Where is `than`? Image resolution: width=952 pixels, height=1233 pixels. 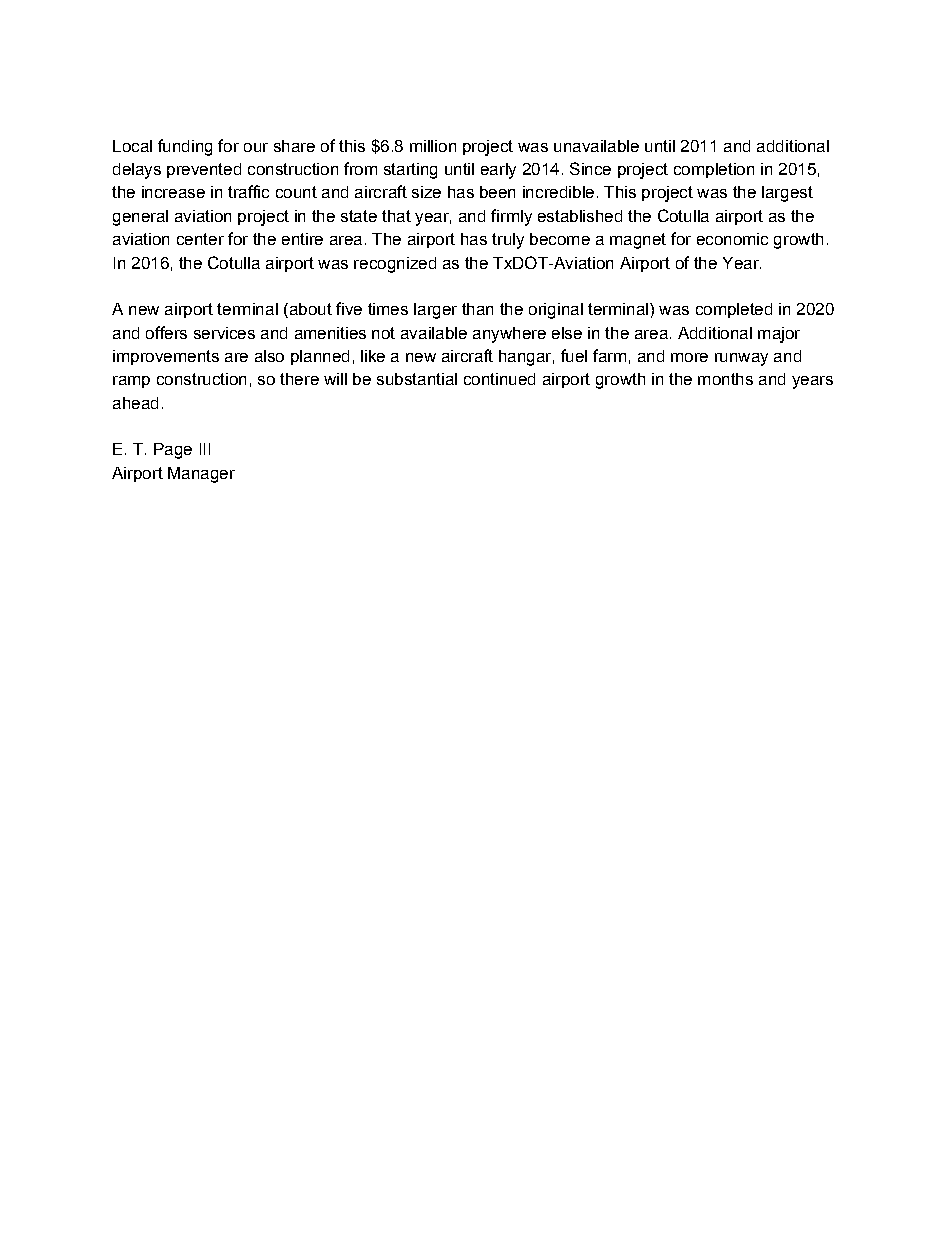
than is located at coordinates (477, 309).
